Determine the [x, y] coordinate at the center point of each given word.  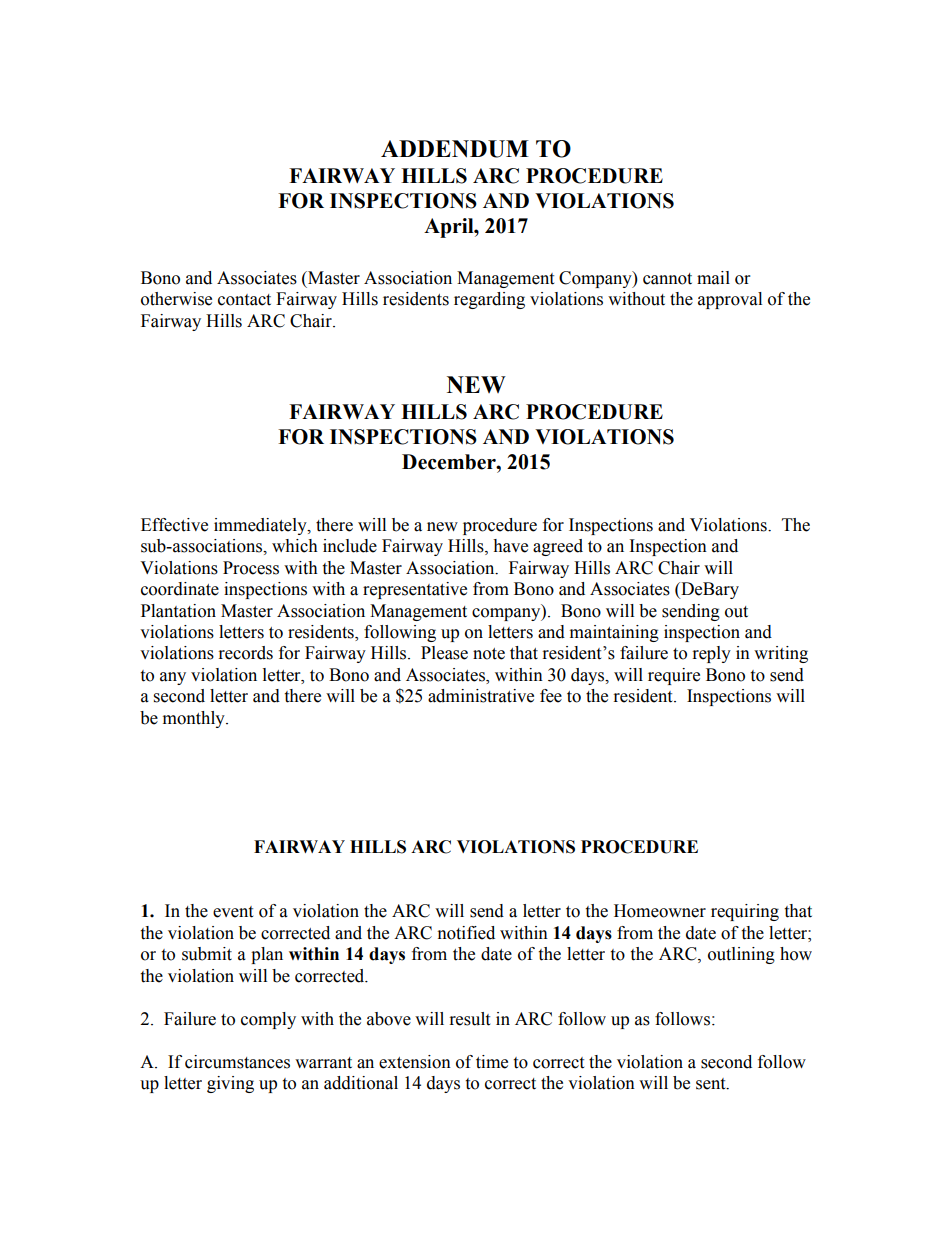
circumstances [237, 1062]
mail [713, 278]
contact [244, 300]
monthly [195, 719]
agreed [558, 547]
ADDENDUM [455, 149]
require [674, 676]
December [450, 462]
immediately [261, 526]
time [492, 1062]
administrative [481, 696]
